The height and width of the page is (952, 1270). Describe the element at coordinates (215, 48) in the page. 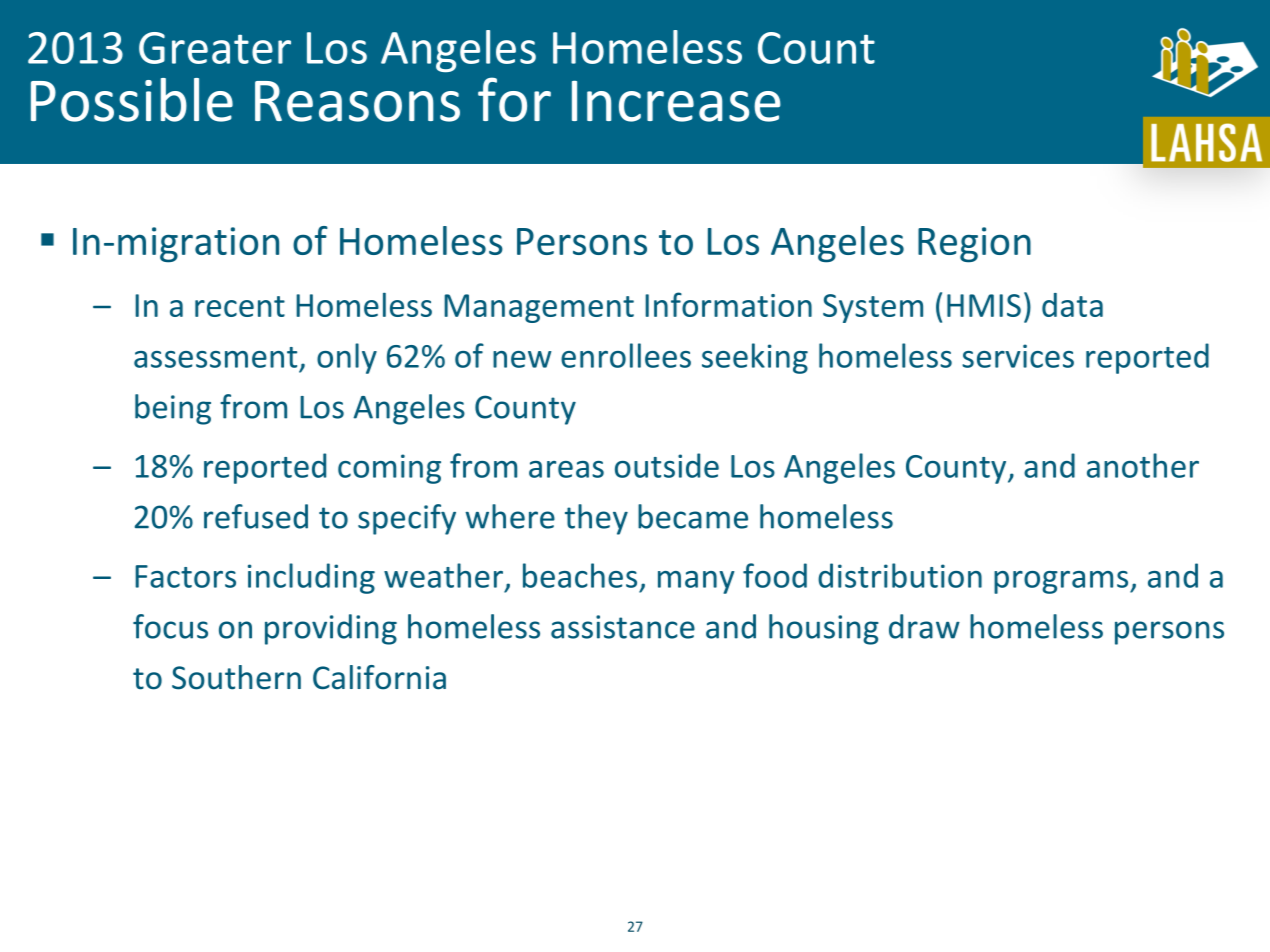

I see `Greater` at that location.
